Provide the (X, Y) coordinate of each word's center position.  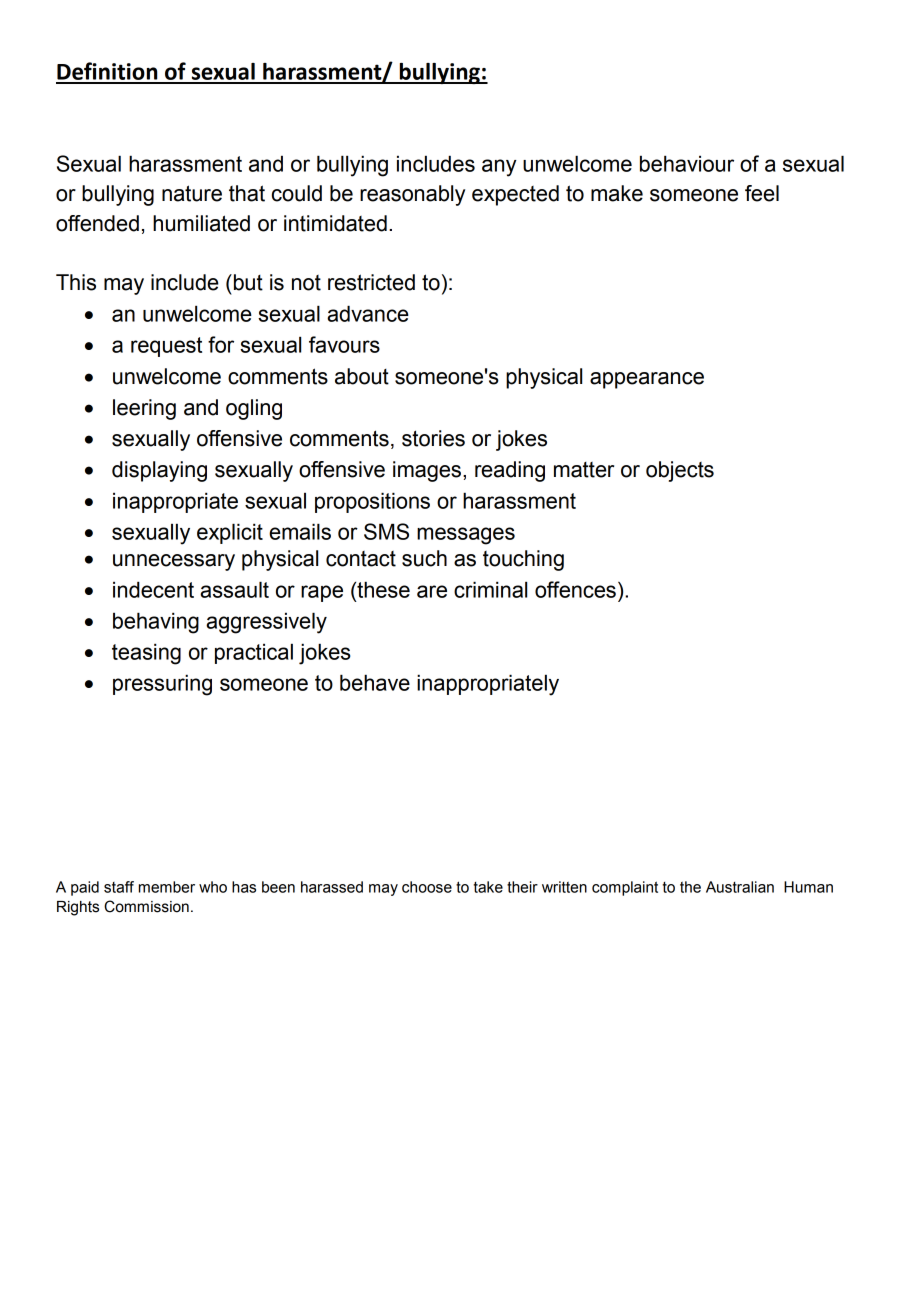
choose (427, 887)
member (167, 887)
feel (762, 193)
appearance (647, 380)
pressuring (162, 685)
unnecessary (174, 562)
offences (575, 589)
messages (466, 536)
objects (680, 471)
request (166, 347)
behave (375, 682)
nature (192, 193)
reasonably (412, 195)
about (362, 376)
